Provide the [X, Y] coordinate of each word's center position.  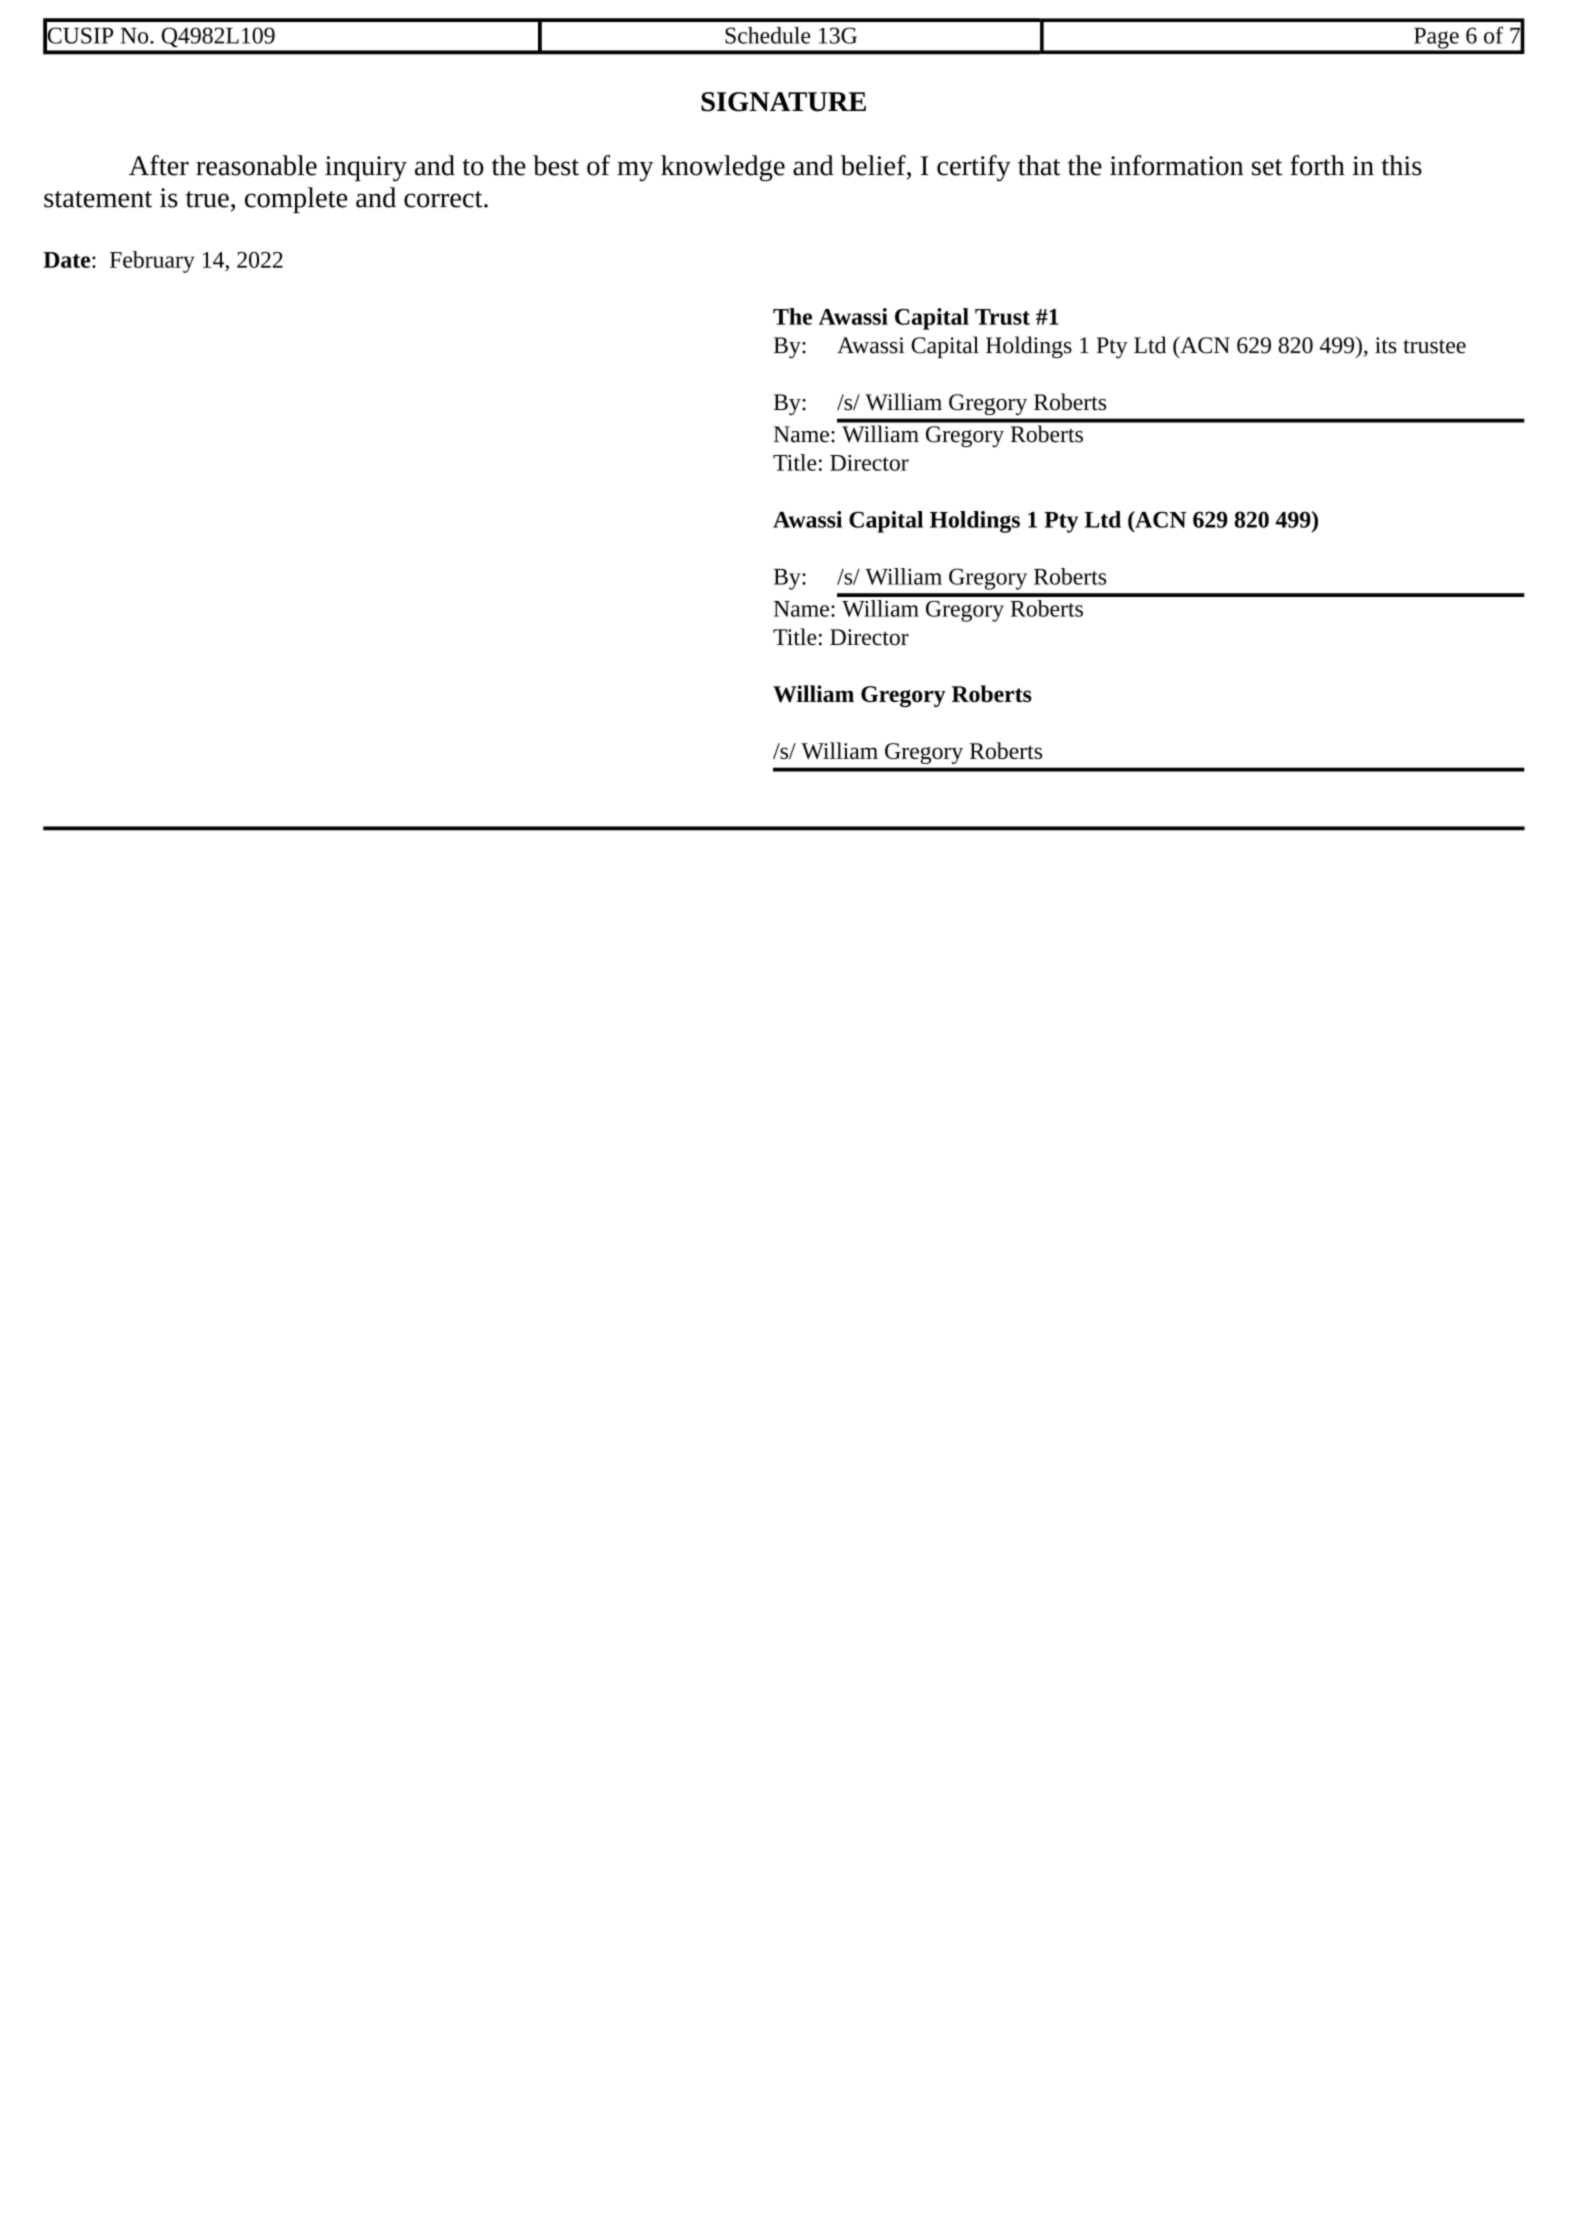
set [1267, 167]
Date [68, 260]
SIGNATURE [783, 102]
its [1386, 345]
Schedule [767, 35]
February [152, 262]
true [207, 199]
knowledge [723, 168]
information [1176, 165]
